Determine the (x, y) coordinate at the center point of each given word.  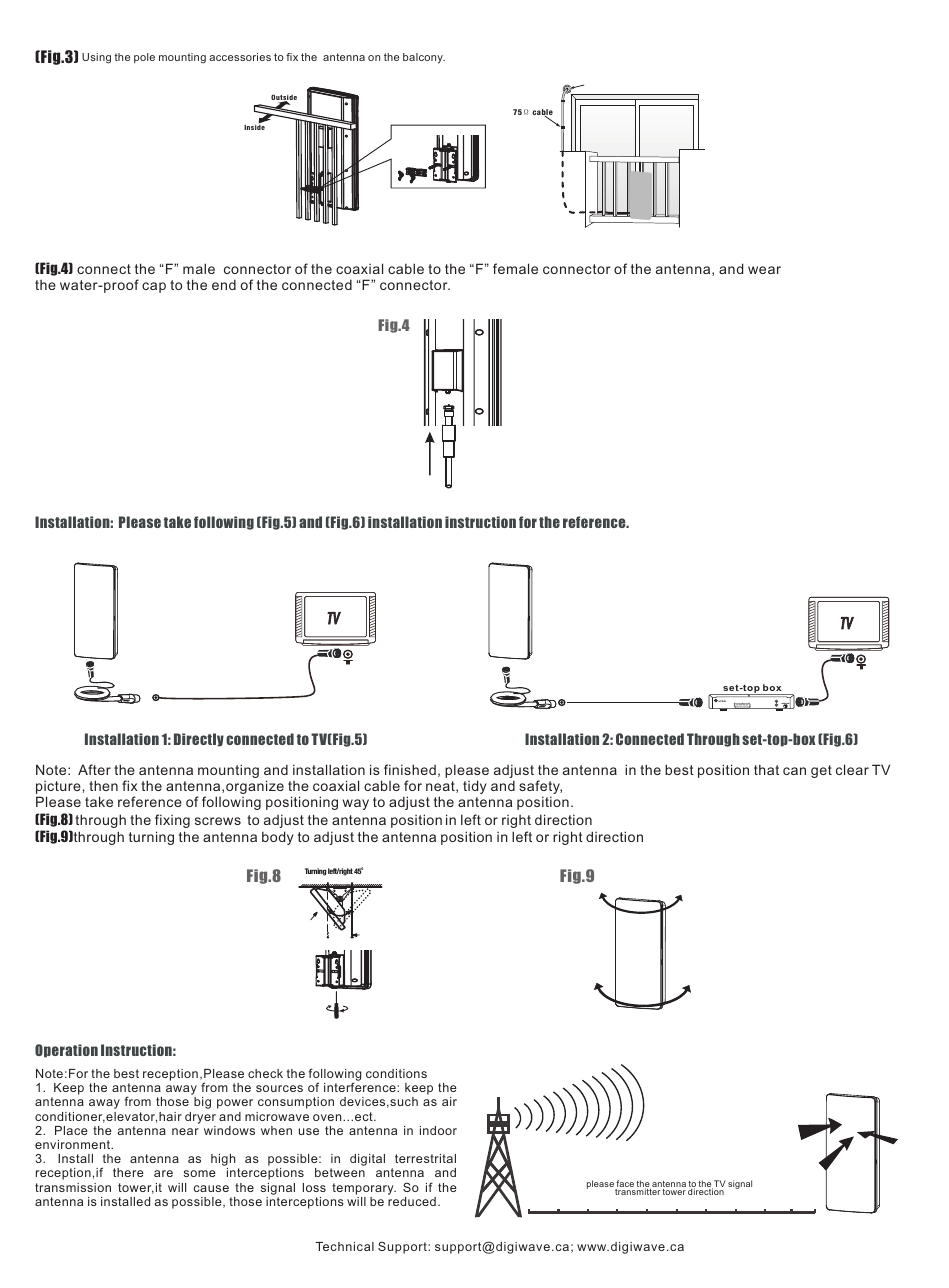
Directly (199, 740)
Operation (66, 1051)
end (224, 284)
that (766, 769)
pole (144, 58)
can (794, 771)
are (163, 1173)
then (103, 785)
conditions (396, 1073)
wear (764, 270)
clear (852, 769)
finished (410, 769)
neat (441, 787)
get (821, 771)
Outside (284, 98)
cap (154, 287)
